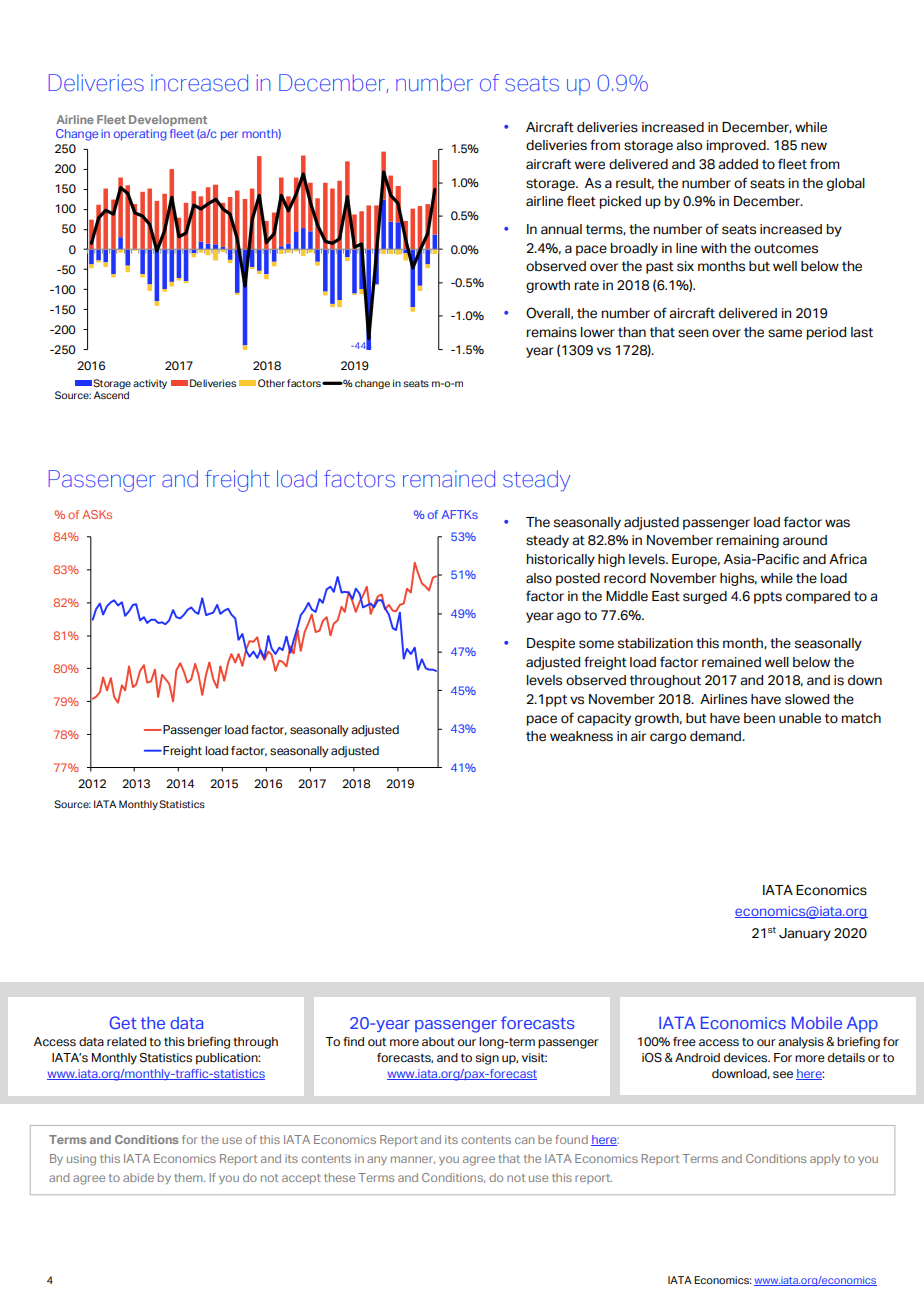  I want to click on apply, so click(825, 1159).
